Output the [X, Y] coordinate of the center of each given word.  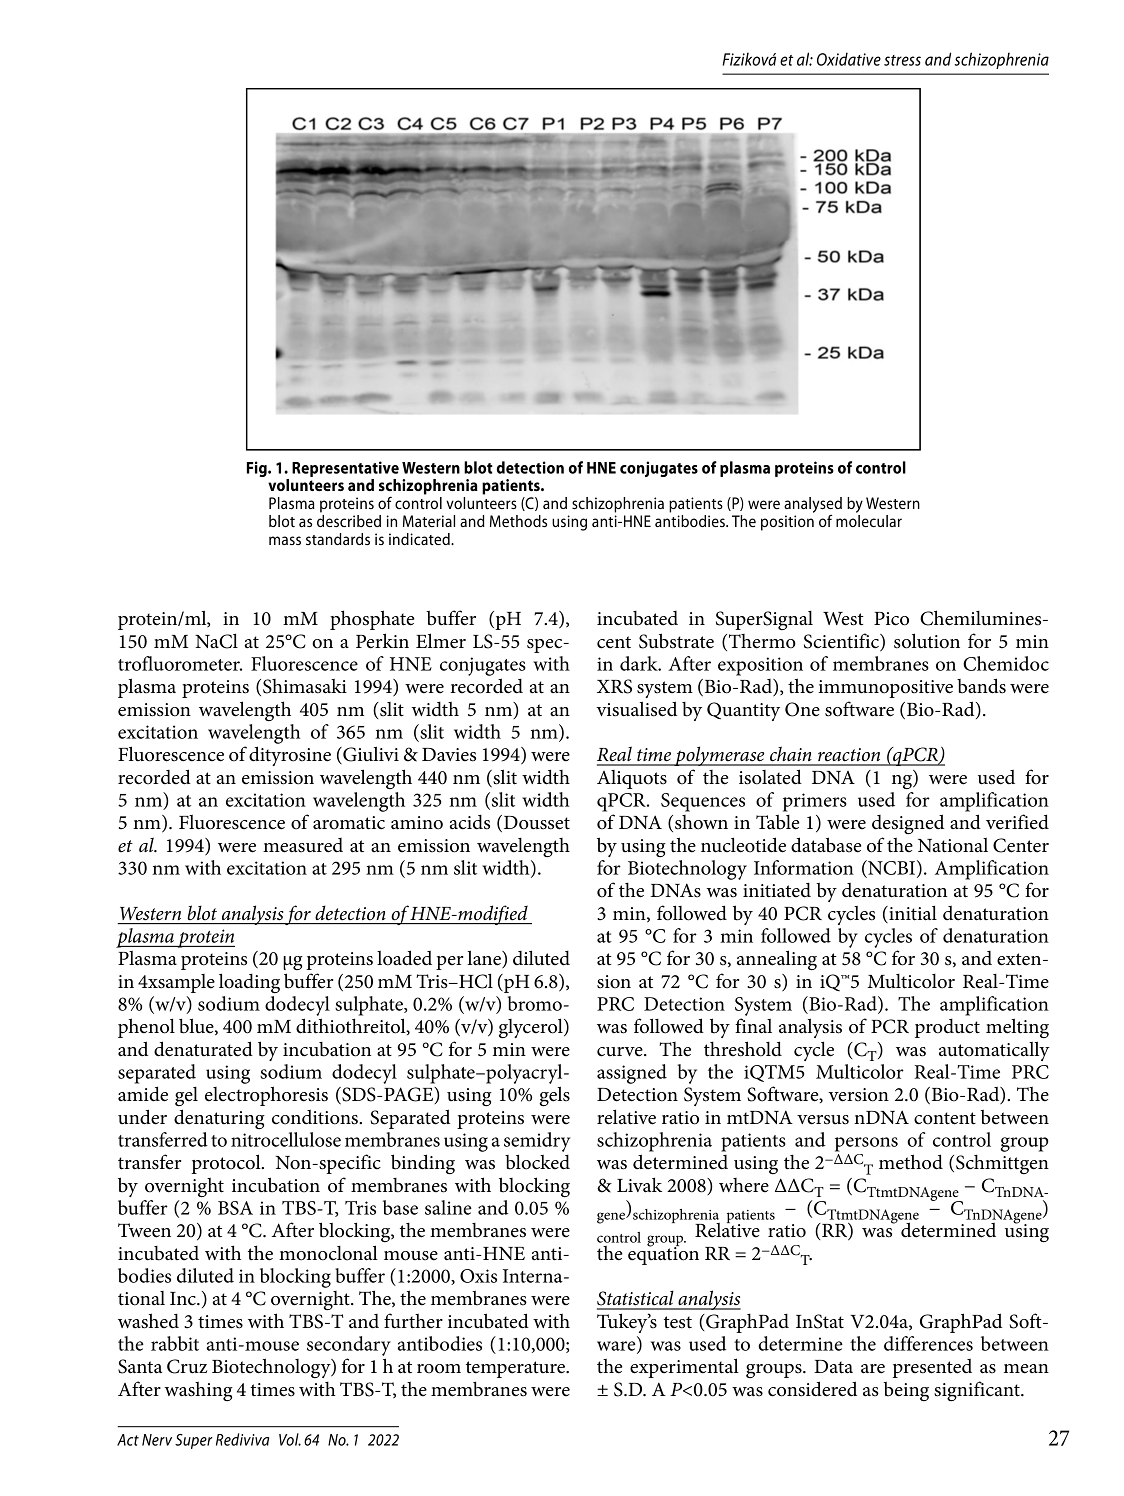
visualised [636, 709]
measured [303, 845]
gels [554, 1096]
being [906, 1391]
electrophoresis [266, 1096]
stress [902, 60]
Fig [258, 469]
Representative [345, 469]
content [945, 1118]
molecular [869, 521]
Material [429, 521]
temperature [517, 1369]
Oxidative [849, 59]
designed [908, 824]
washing [198, 1391]
